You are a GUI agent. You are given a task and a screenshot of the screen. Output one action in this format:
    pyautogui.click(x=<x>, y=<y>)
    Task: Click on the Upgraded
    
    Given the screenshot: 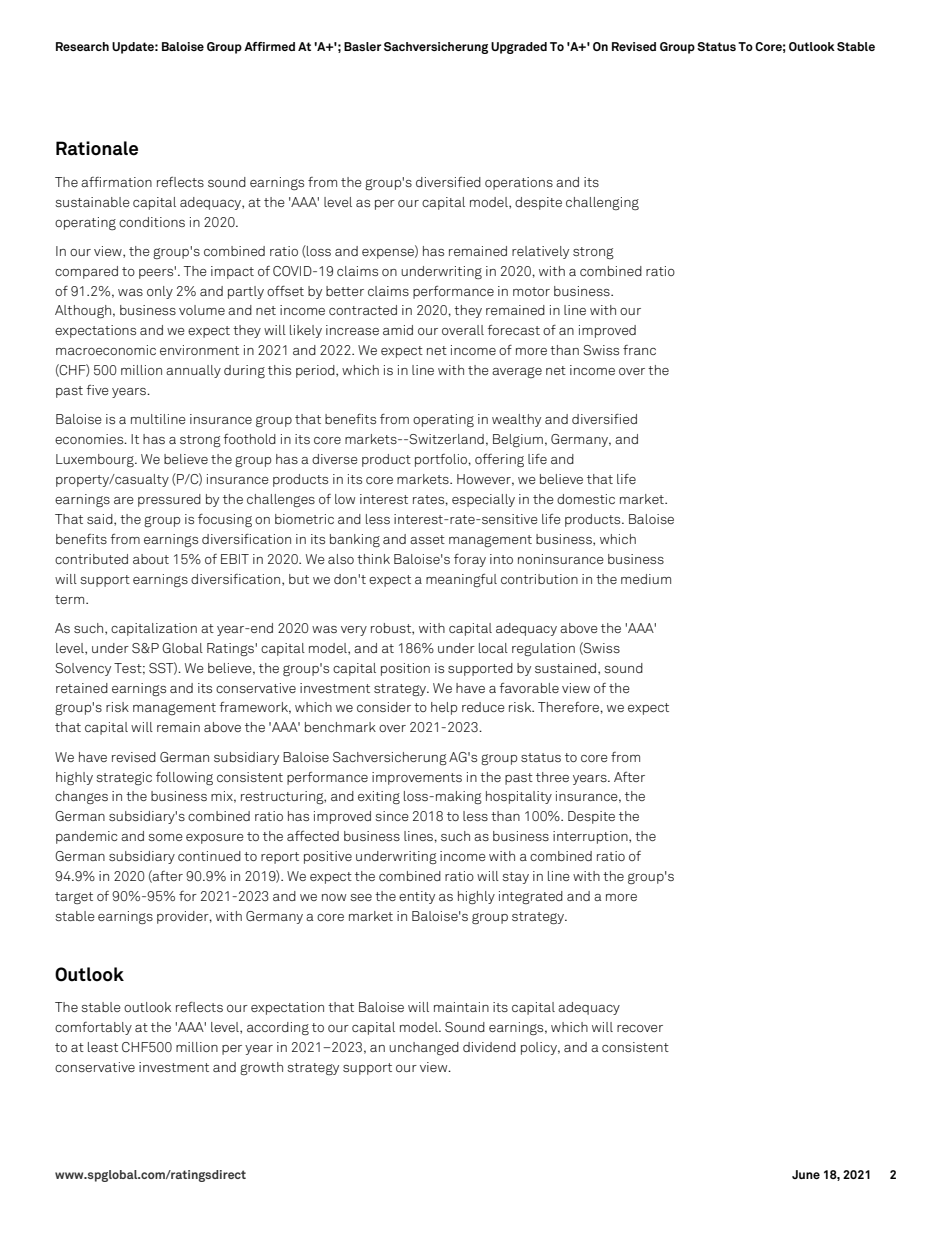 What is the action you would take?
    pyautogui.click(x=519, y=48)
